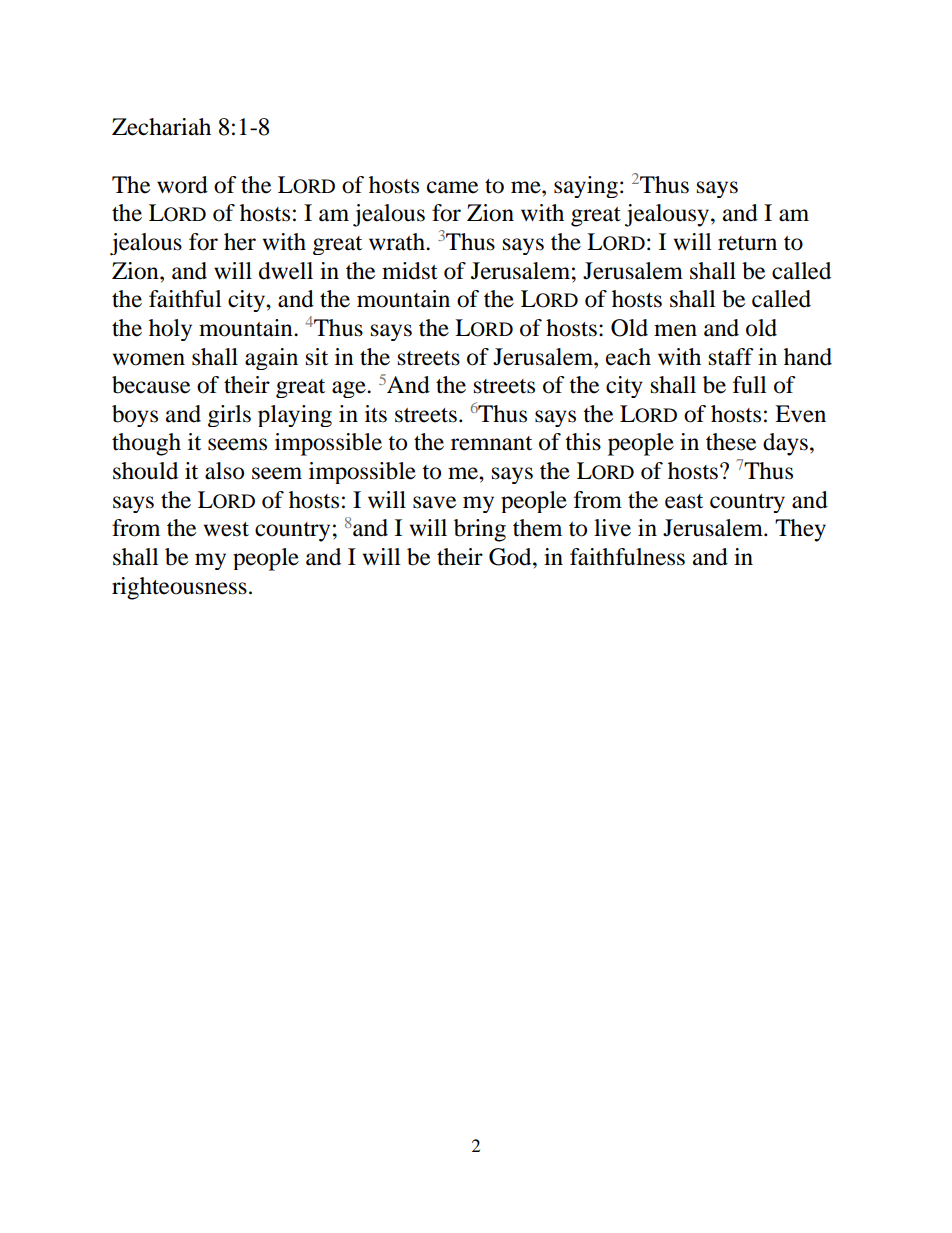  Describe the element at coordinates (731, 442) in the page. I see `these` at that location.
